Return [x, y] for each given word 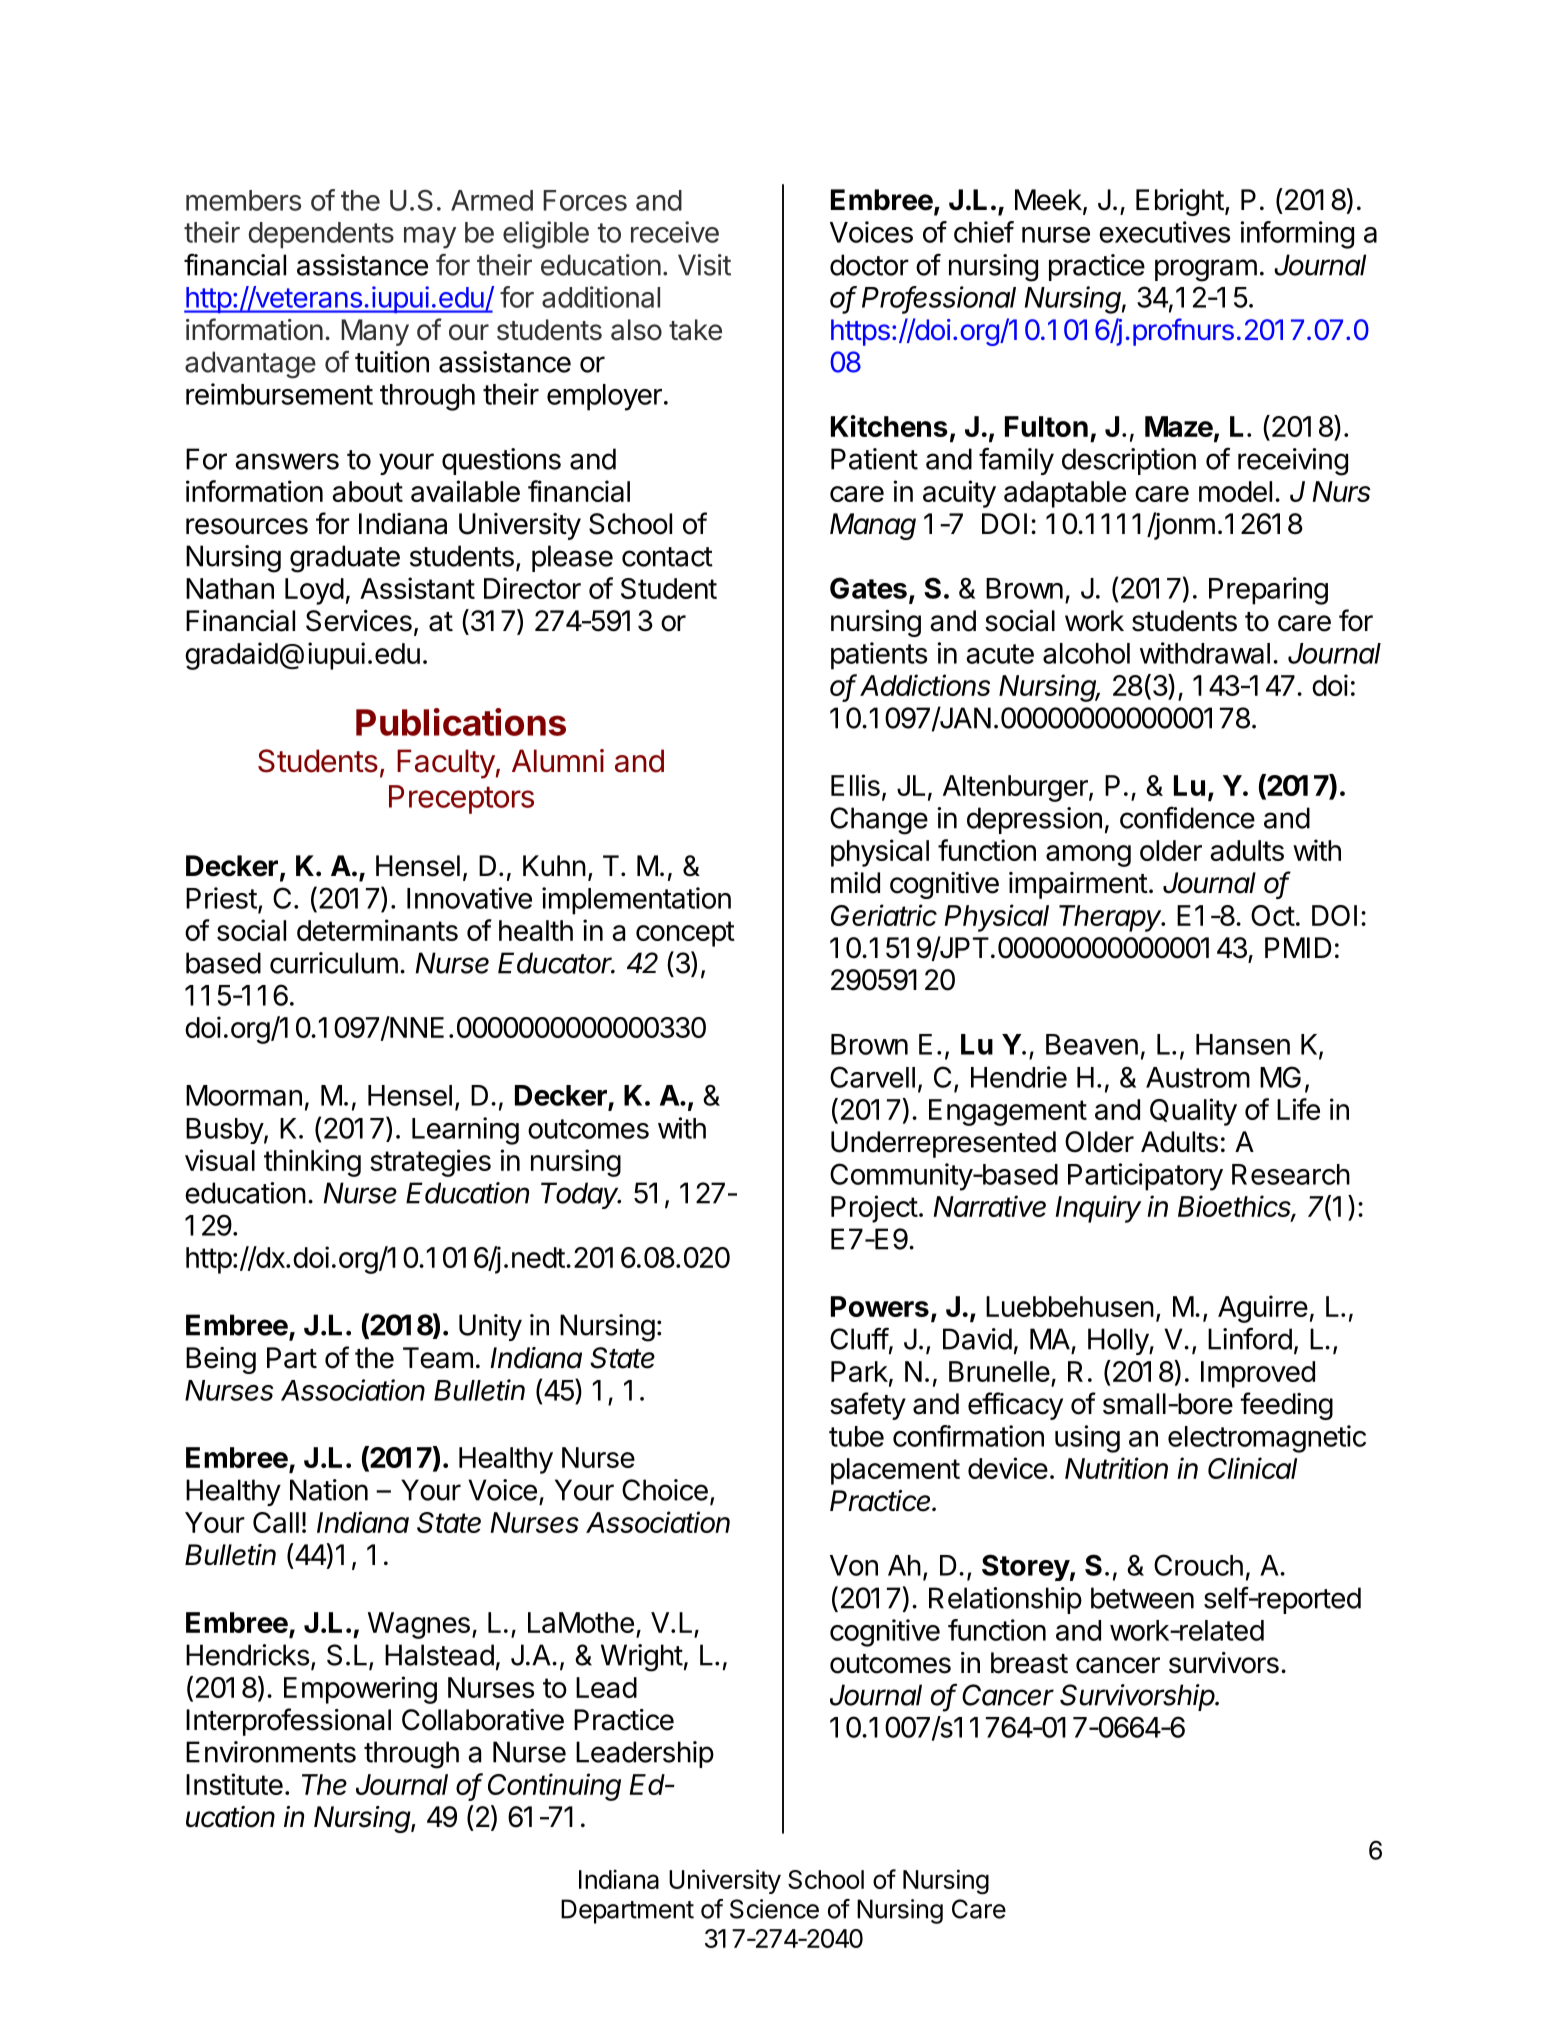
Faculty [446, 764]
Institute [234, 1784]
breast [1029, 1663]
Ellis [855, 785]
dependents [321, 235]
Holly [1119, 1341]
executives [1164, 232]
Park [859, 1371]
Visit [704, 265]
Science [774, 1909]
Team [438, 1358]
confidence [1187, 817]
